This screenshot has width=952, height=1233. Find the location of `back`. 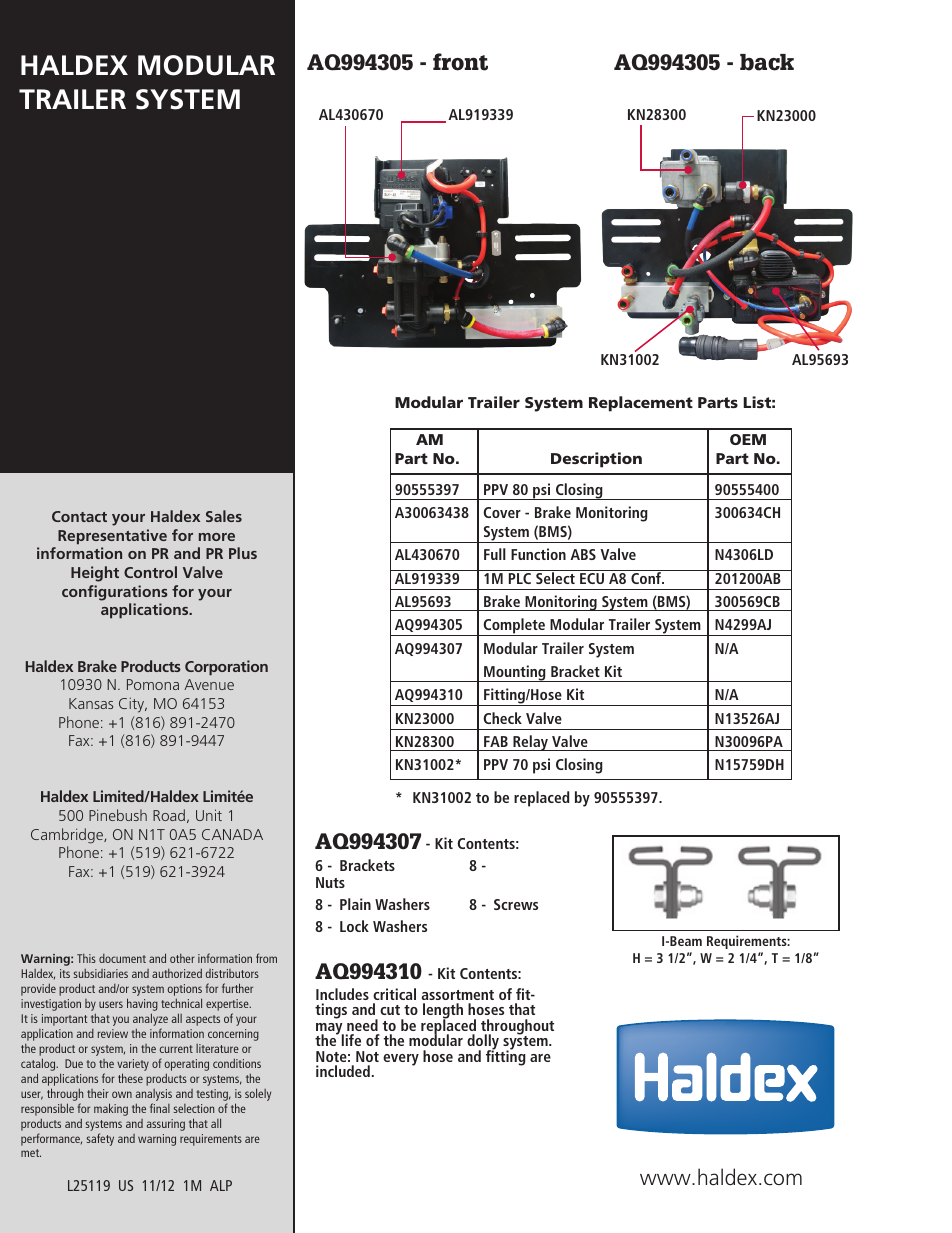

back is located at coordinates (767, 62).
